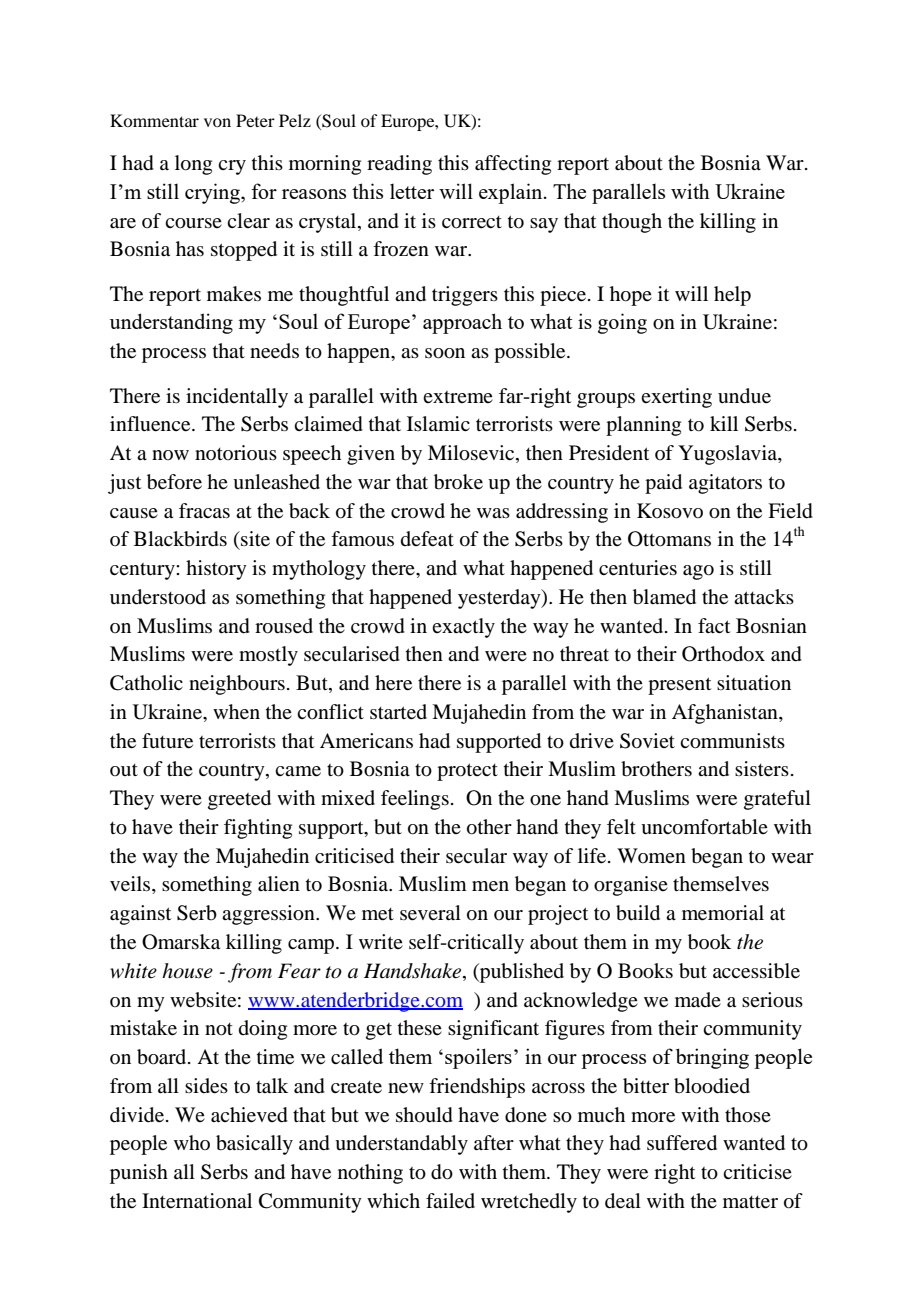 This screenshot has width=924, height=1308. Describe the element at coordinates (204, 510) in the screenshot. I see `fracas` at that location.
